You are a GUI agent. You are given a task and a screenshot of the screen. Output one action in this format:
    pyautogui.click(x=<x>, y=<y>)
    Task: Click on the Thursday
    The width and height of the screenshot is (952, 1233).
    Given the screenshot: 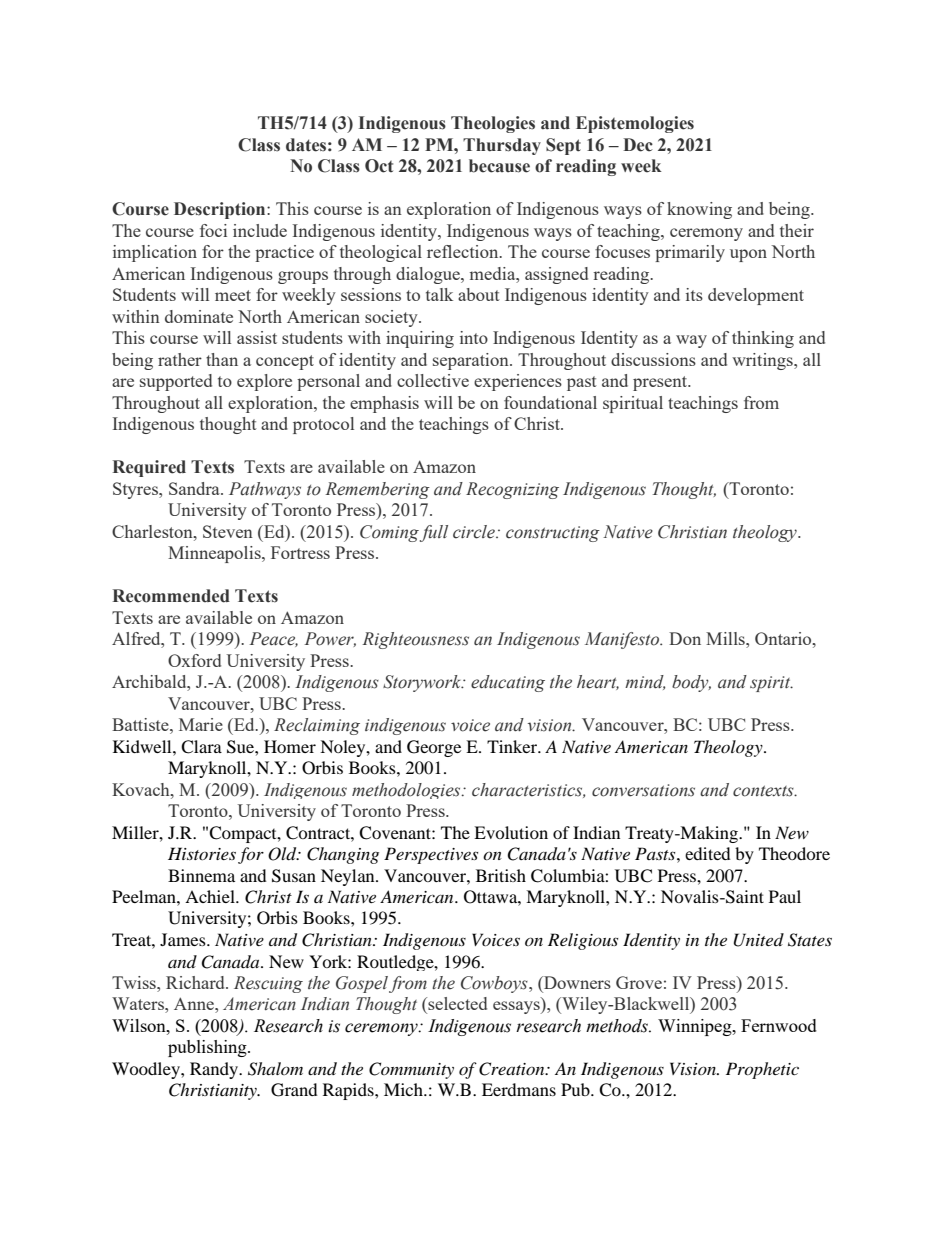 What is the action you would take?
    pyautogui.click(x=502, y=146)
